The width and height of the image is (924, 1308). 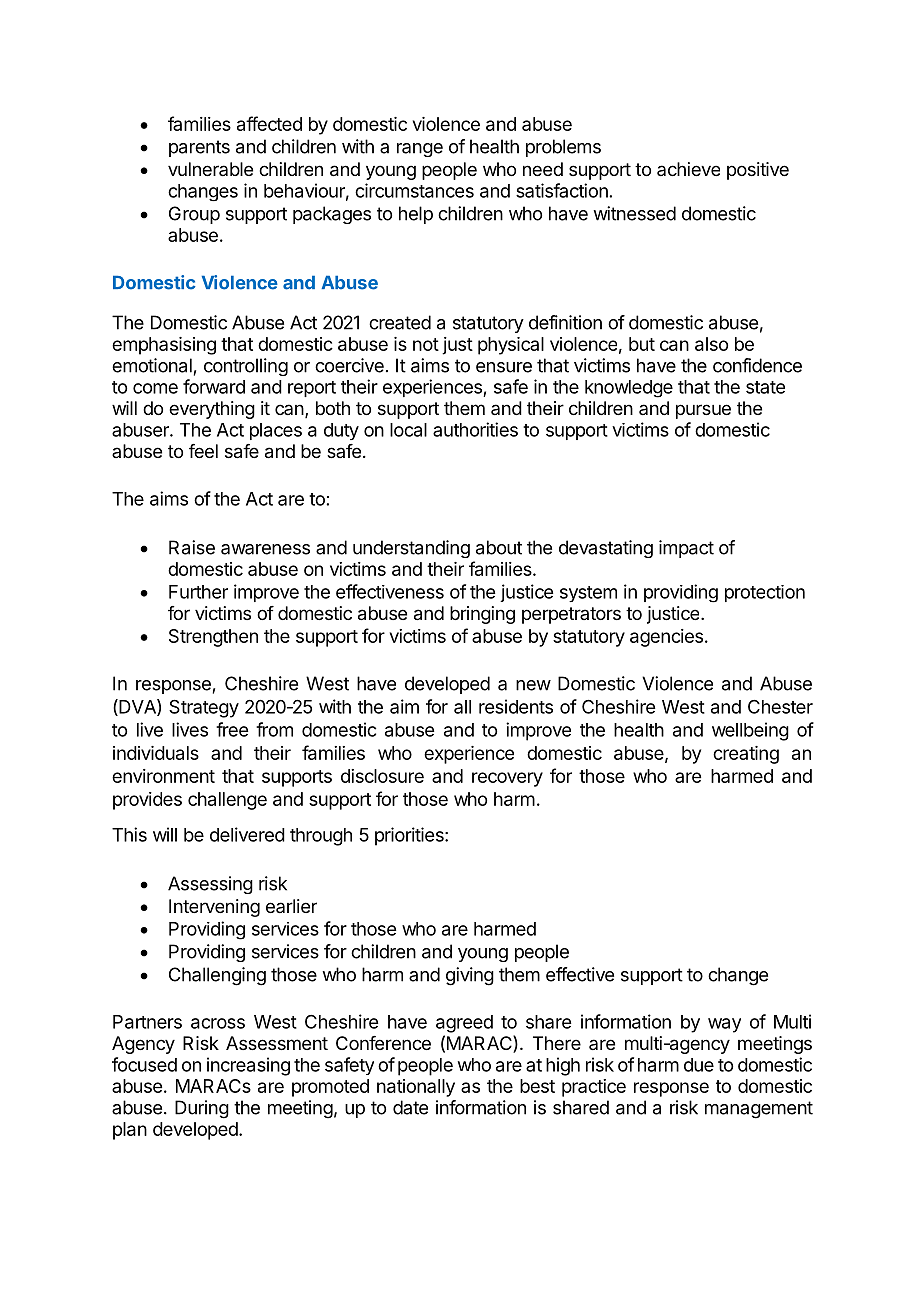 What do you see at coordinates (703, 411) in the image?
I see `pursue` at bounding box center [703, 411].
